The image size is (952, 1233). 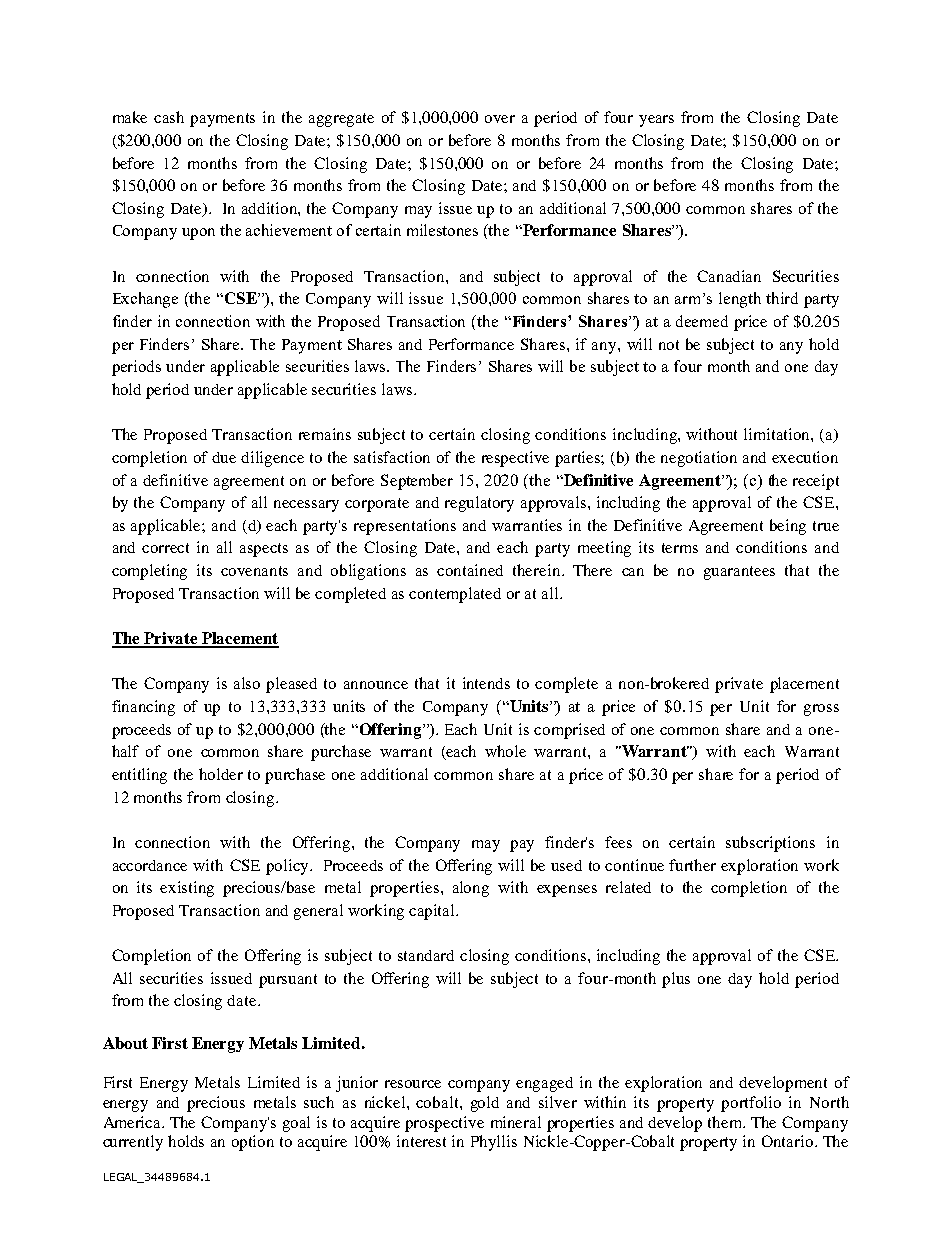 I want to click on guarantees, so click(x=739, y=573).
